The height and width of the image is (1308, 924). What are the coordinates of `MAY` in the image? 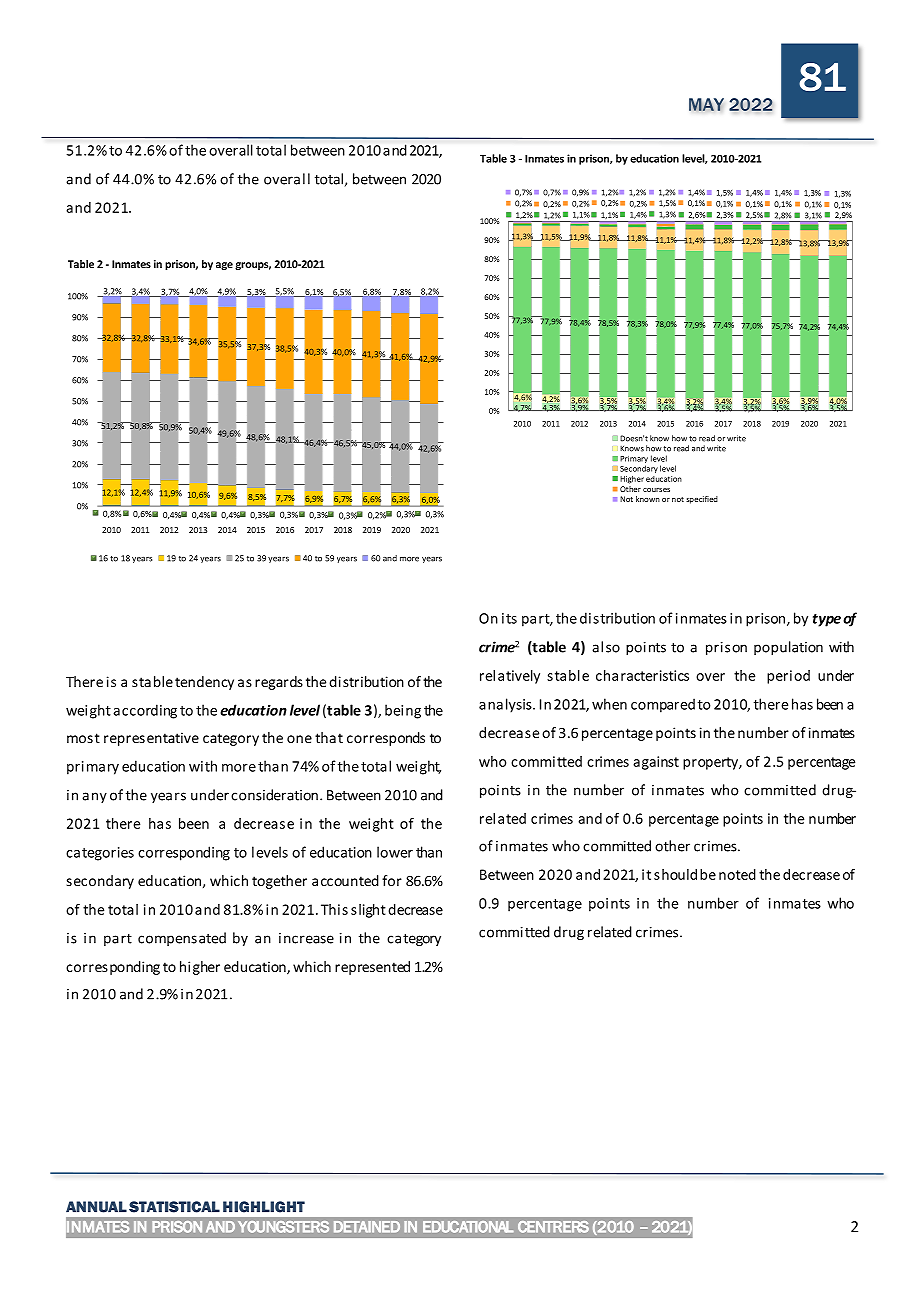 It's located at (706, 104).
